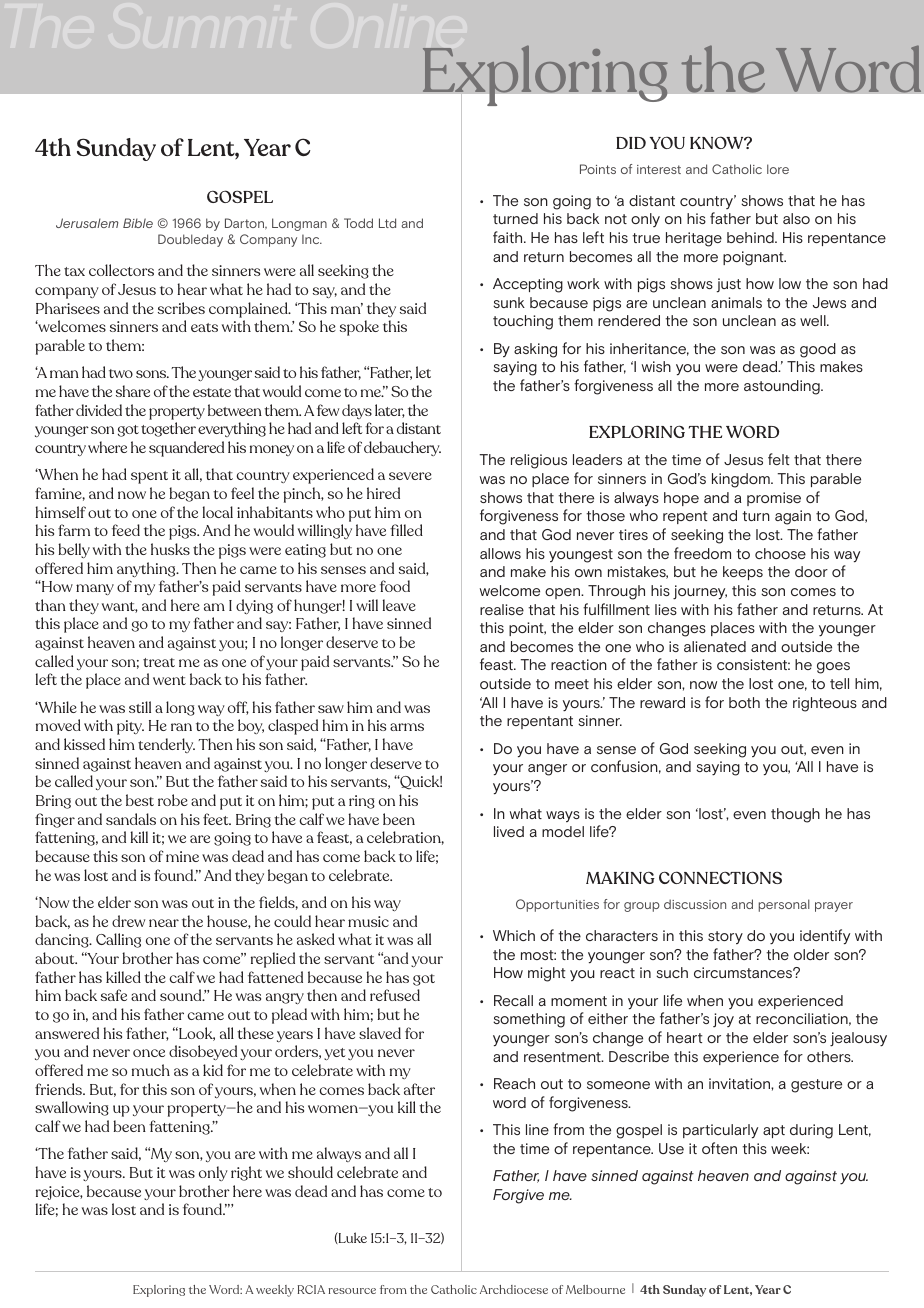 This screenshot has width=924, height=1308. Describe the element at coordinates (514, 1289) in the screenshot. I see `Archdiocese` at that location.
